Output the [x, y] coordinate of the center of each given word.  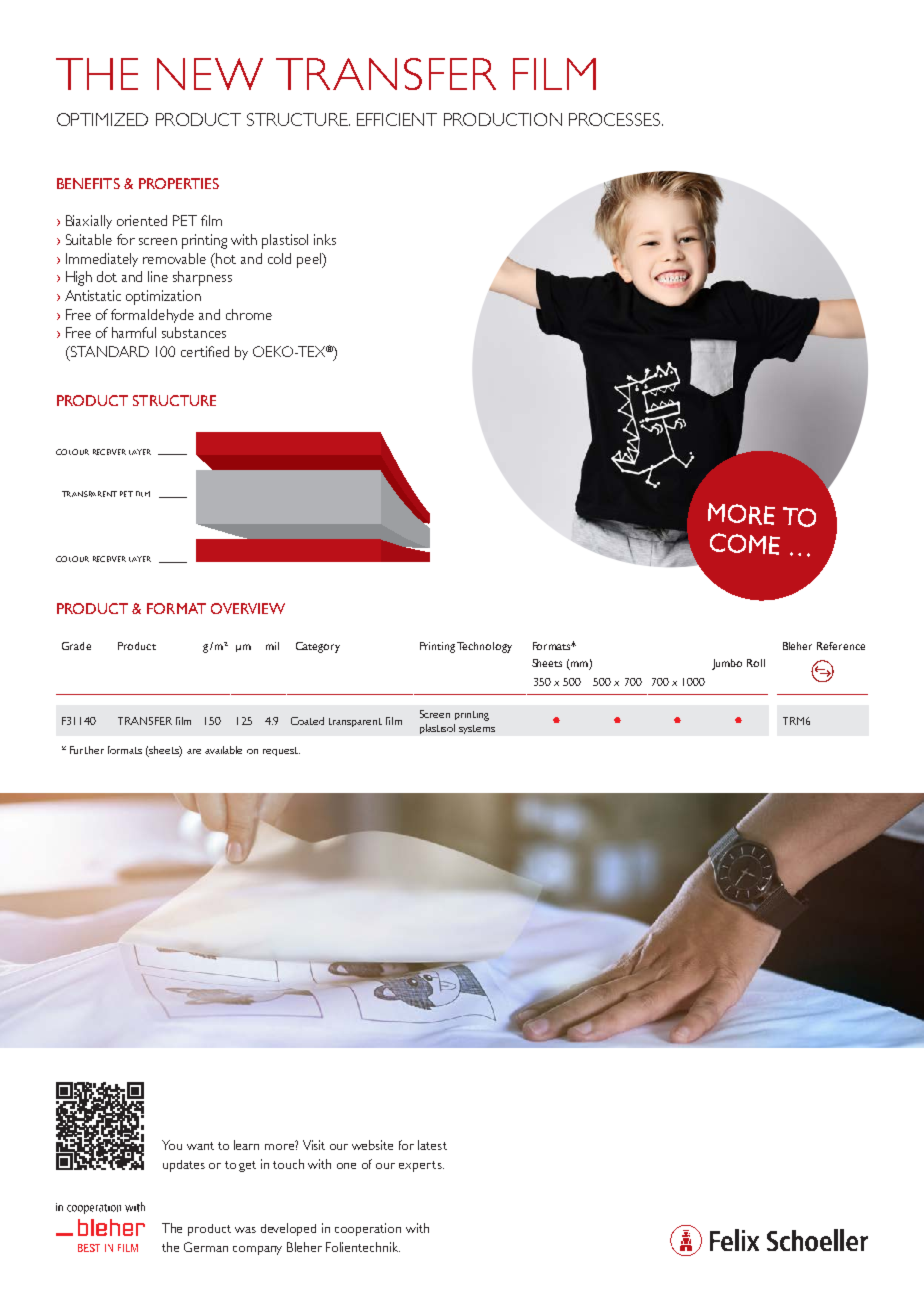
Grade [76, 646]
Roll [756, 663]
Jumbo [727, 664]
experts [421, 1166]
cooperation [368, 1229]
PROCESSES [616, 119]
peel [310, 260]
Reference [841, 646]
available [223, 750]
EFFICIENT [397, 119]
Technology [484, 647]
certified [205, 351]
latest [432, 1145]
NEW [210, 74]
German [206, 1247]
